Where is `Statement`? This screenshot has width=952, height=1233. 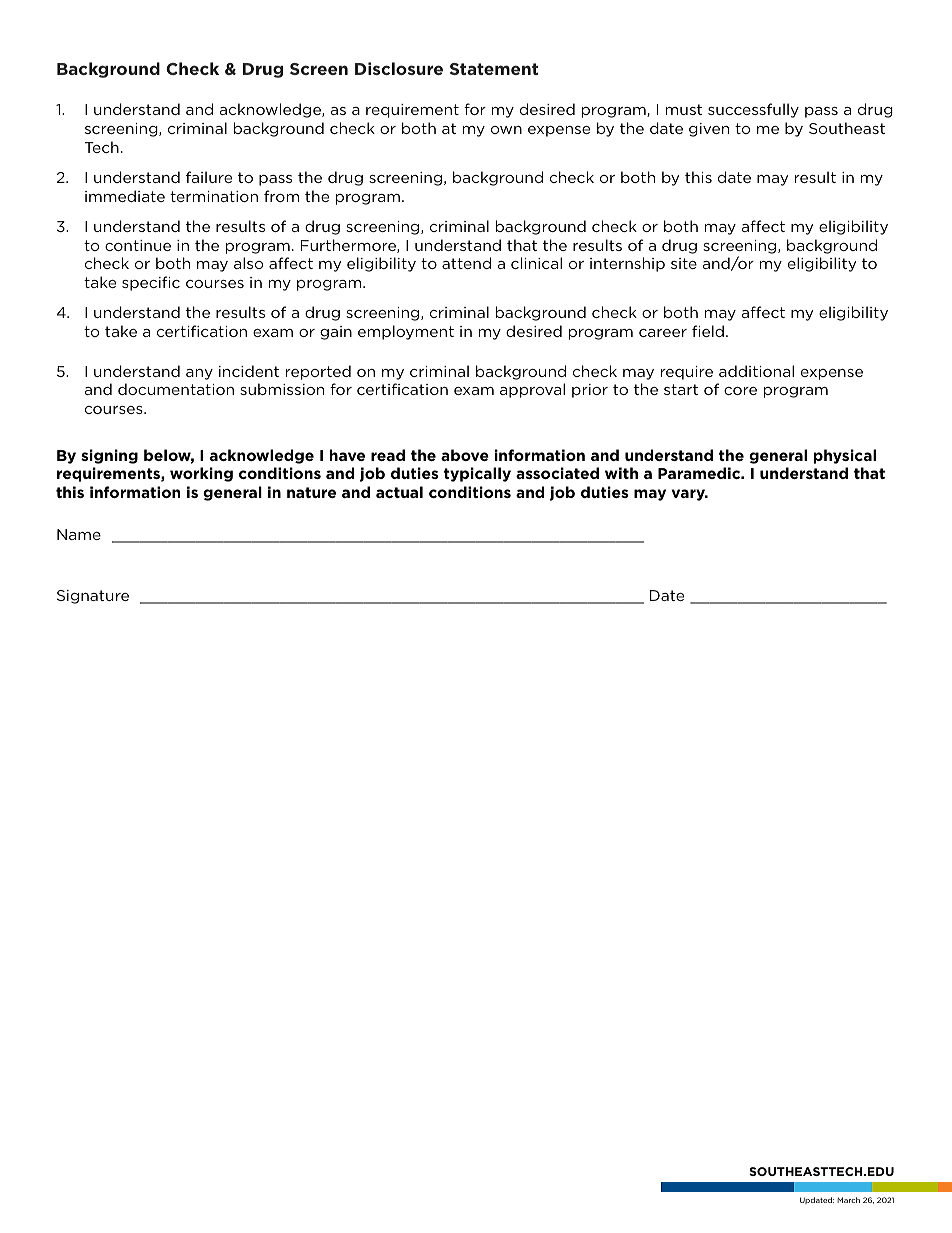 Statement is located at coordinates (494, 69).
